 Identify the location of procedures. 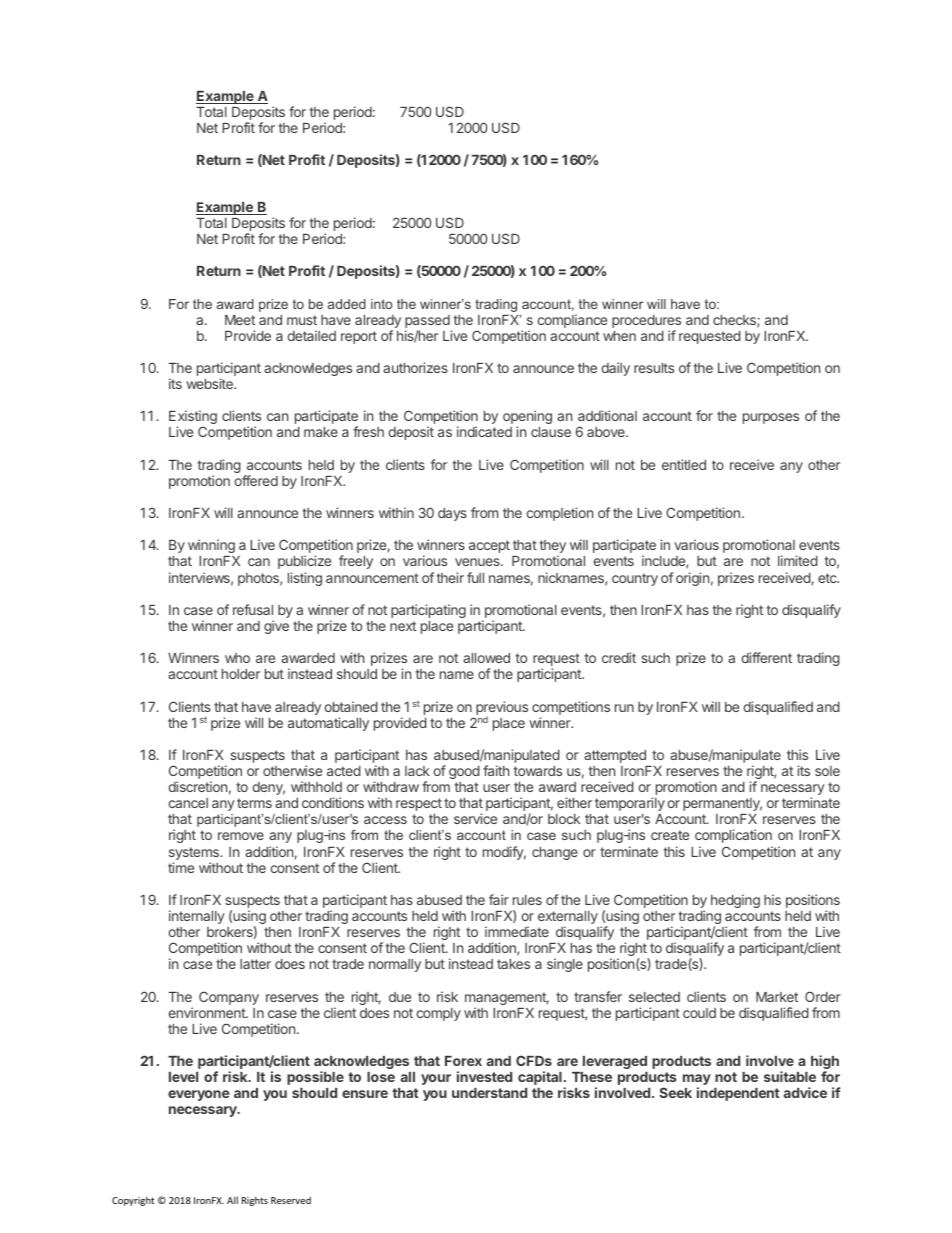
(646, 323).
